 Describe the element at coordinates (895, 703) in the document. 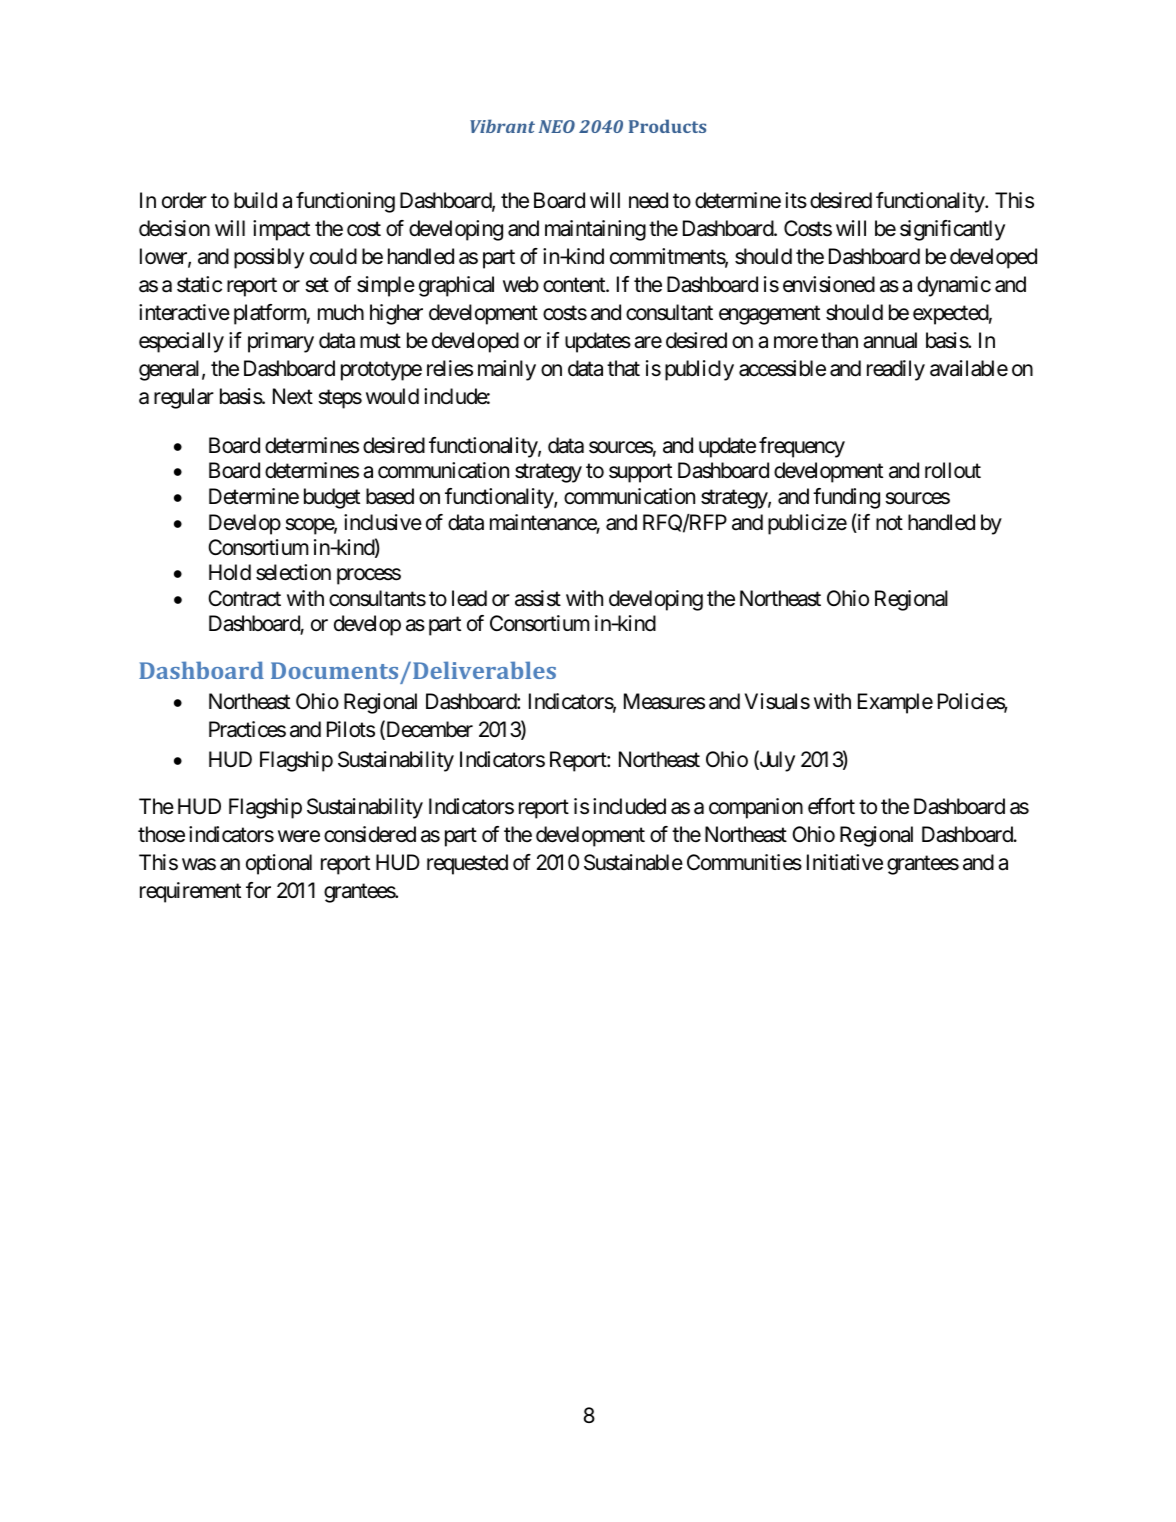

I see `Example` at that location.
